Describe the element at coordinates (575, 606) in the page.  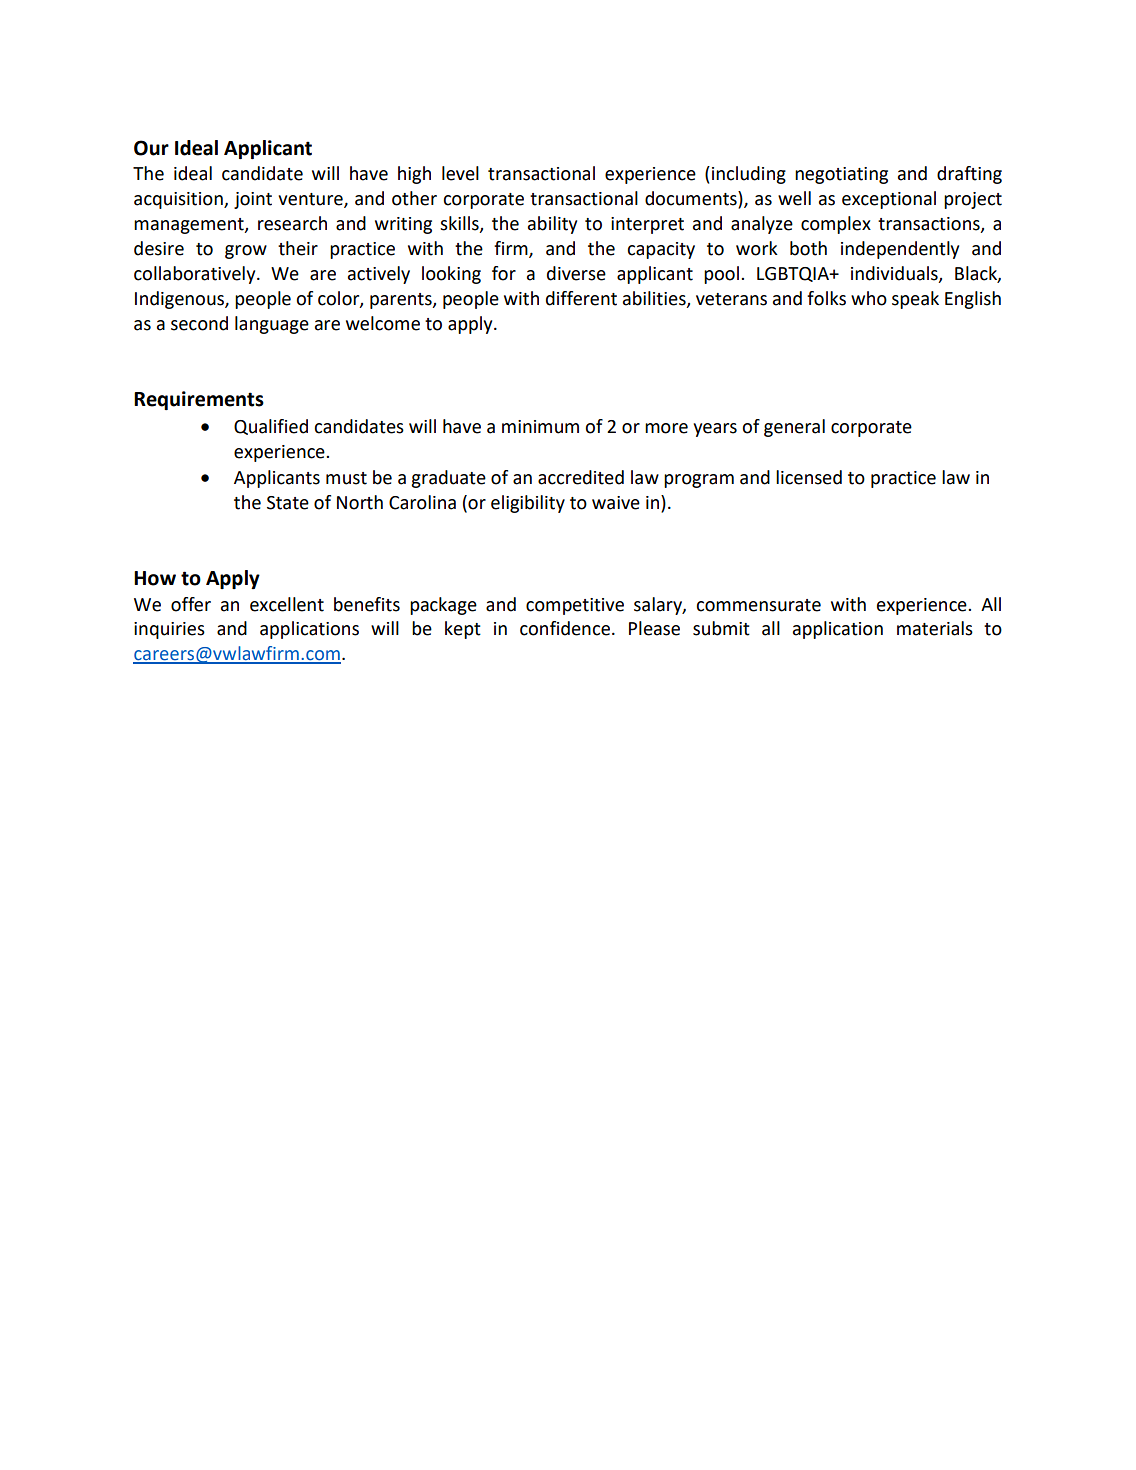
I see `competitive` at that location.
